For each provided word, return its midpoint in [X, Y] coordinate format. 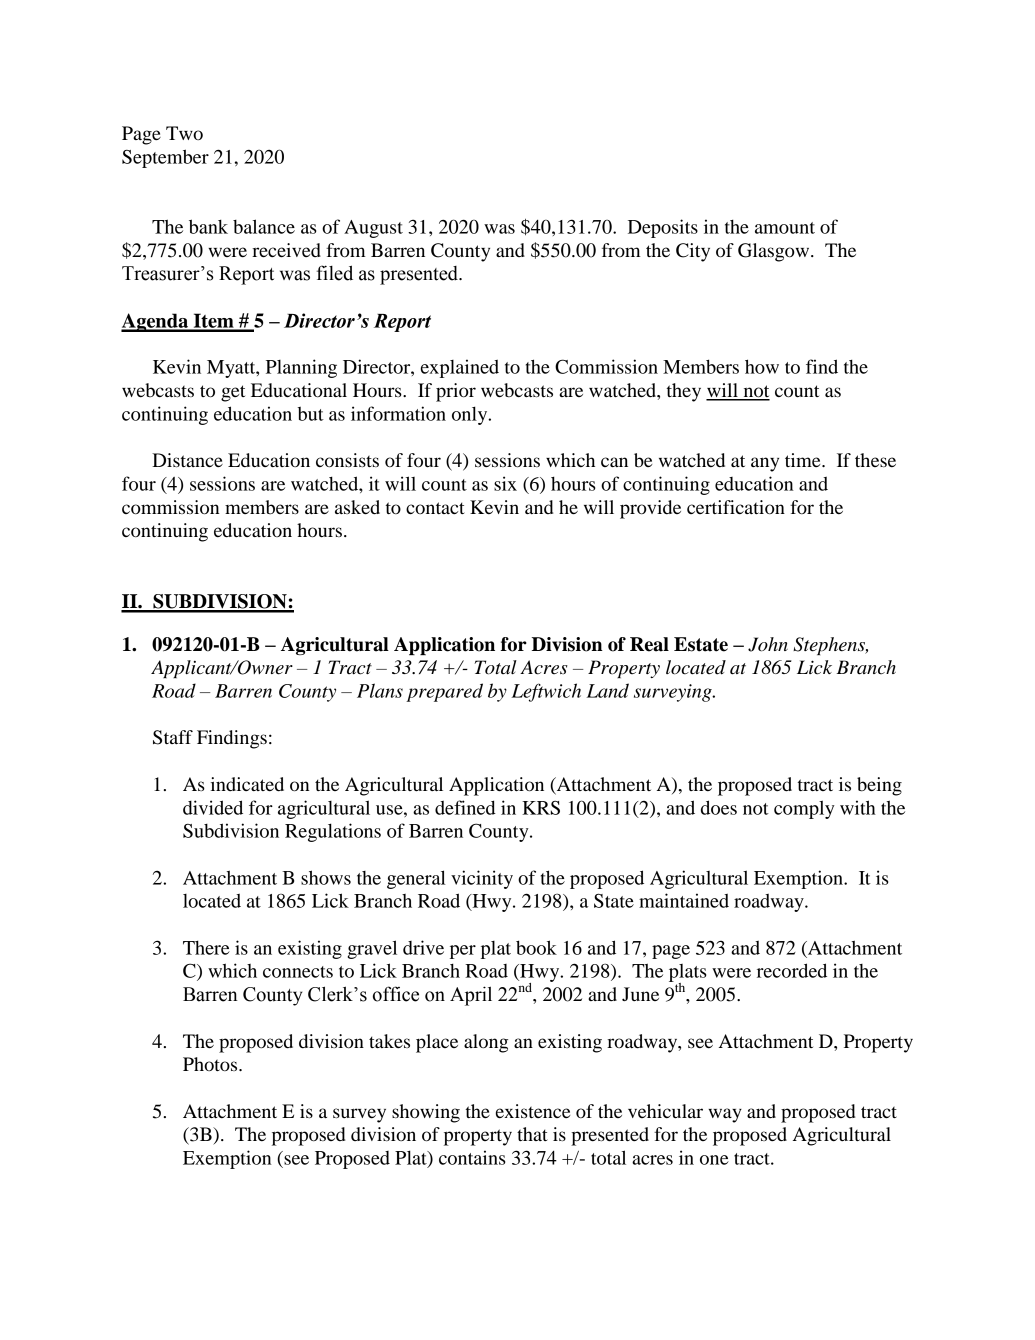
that [532, 1134]
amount [785, 228]
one [714, 1160]
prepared [444, 692]
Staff [173, 737]
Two [184, 133]
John [768, 644]
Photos [211, 1064]
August [373, 229]
